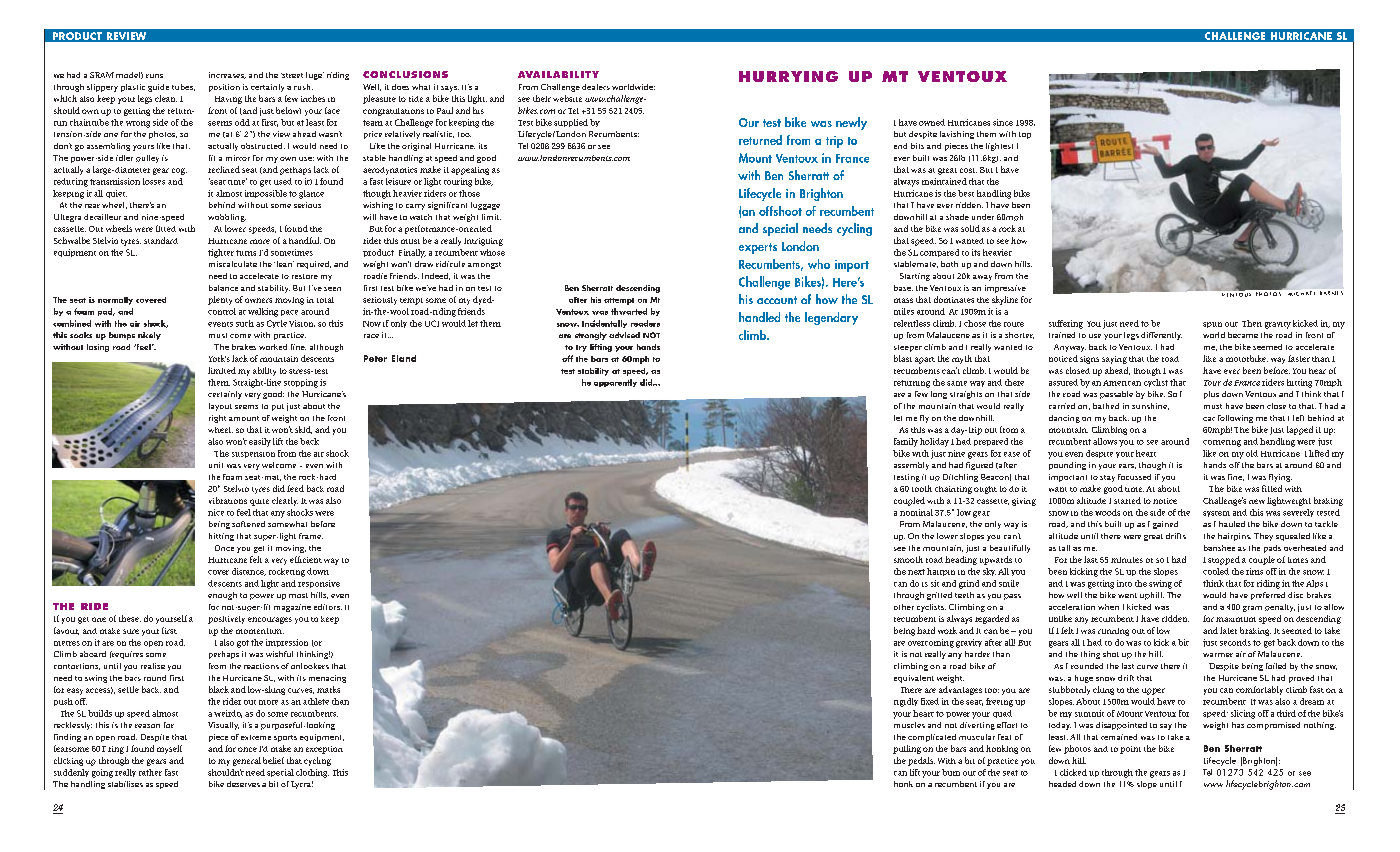 Image resolution: width=1400 pixels, height=852 pixels. Describe the element at coordinates (1235, 419) in the document. I see `following` at that location.
